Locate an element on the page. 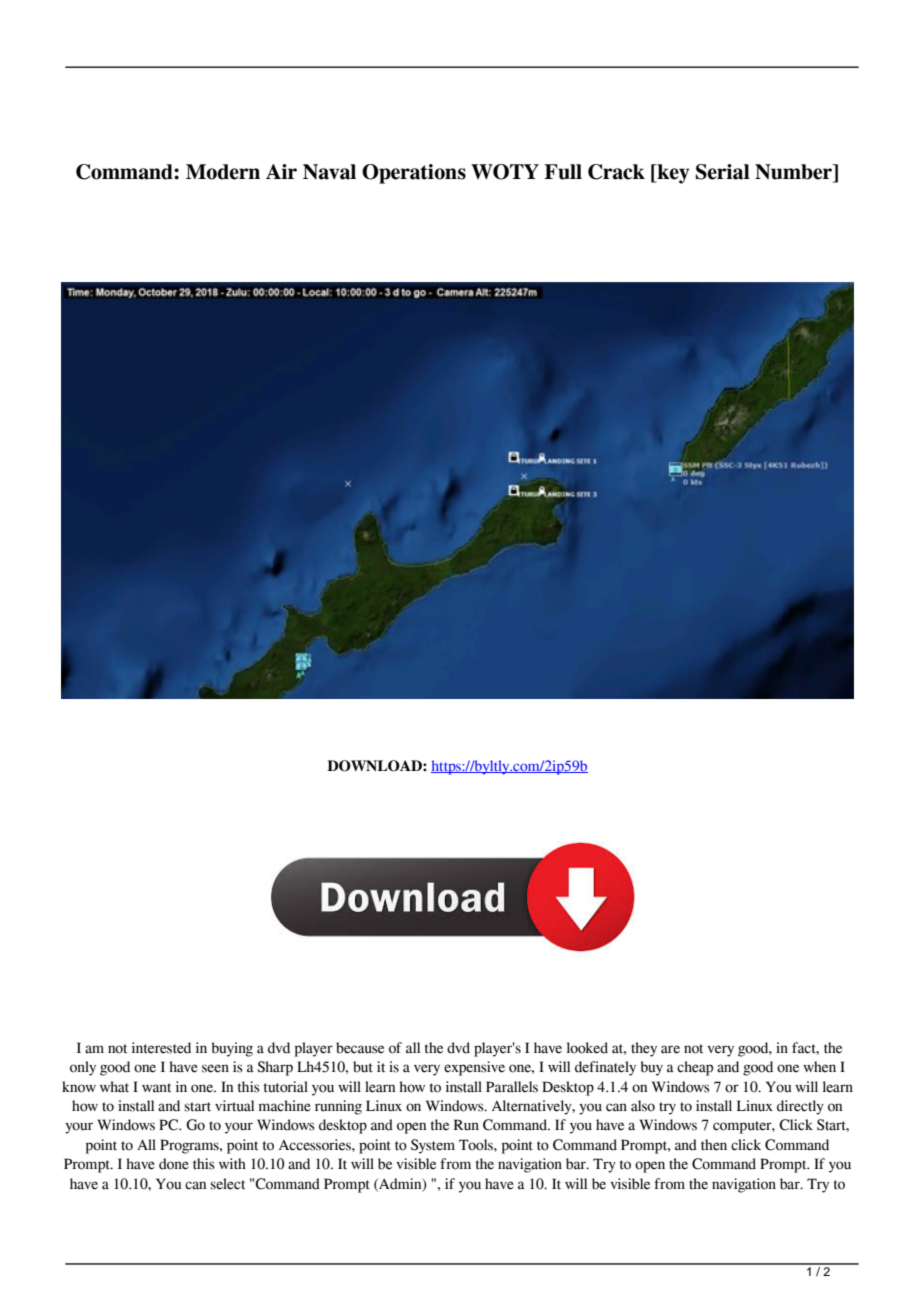 This image has height=1308, width=924. System is located at coordinates (433, 1146).
